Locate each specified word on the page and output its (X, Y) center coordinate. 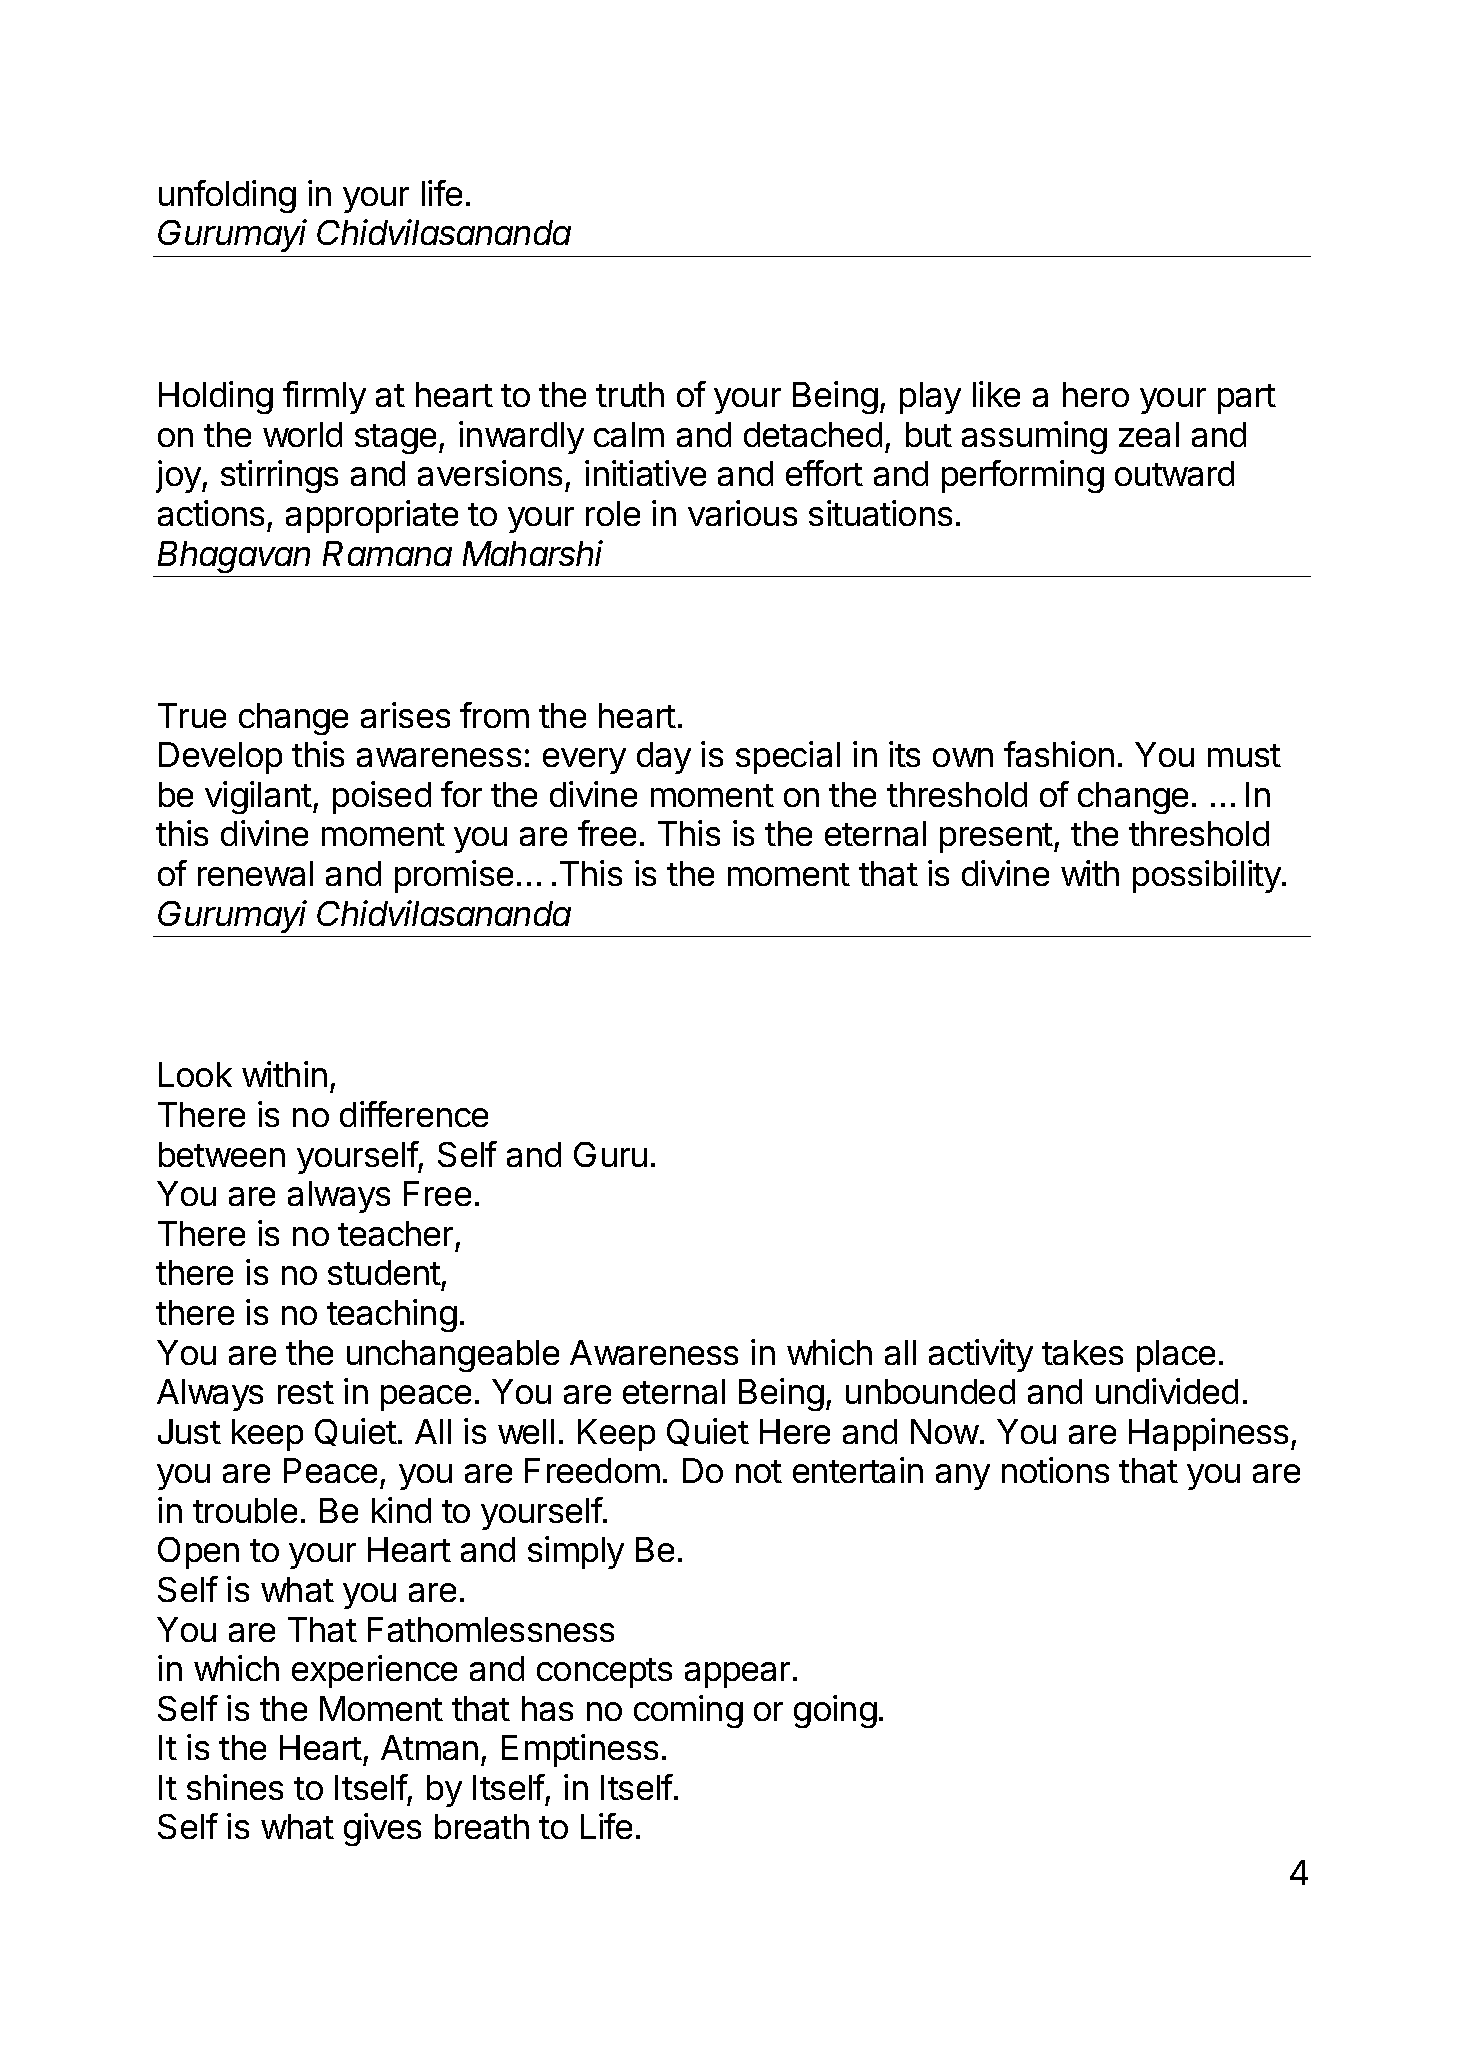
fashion (1059, 754)
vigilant (258, 797)
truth (630, 394)
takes (1082, 1352)
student (384, 1272)
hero (1096, 394)
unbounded (930, 1391)
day (664, 758)
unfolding (227, 196)
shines (235, 1787)
